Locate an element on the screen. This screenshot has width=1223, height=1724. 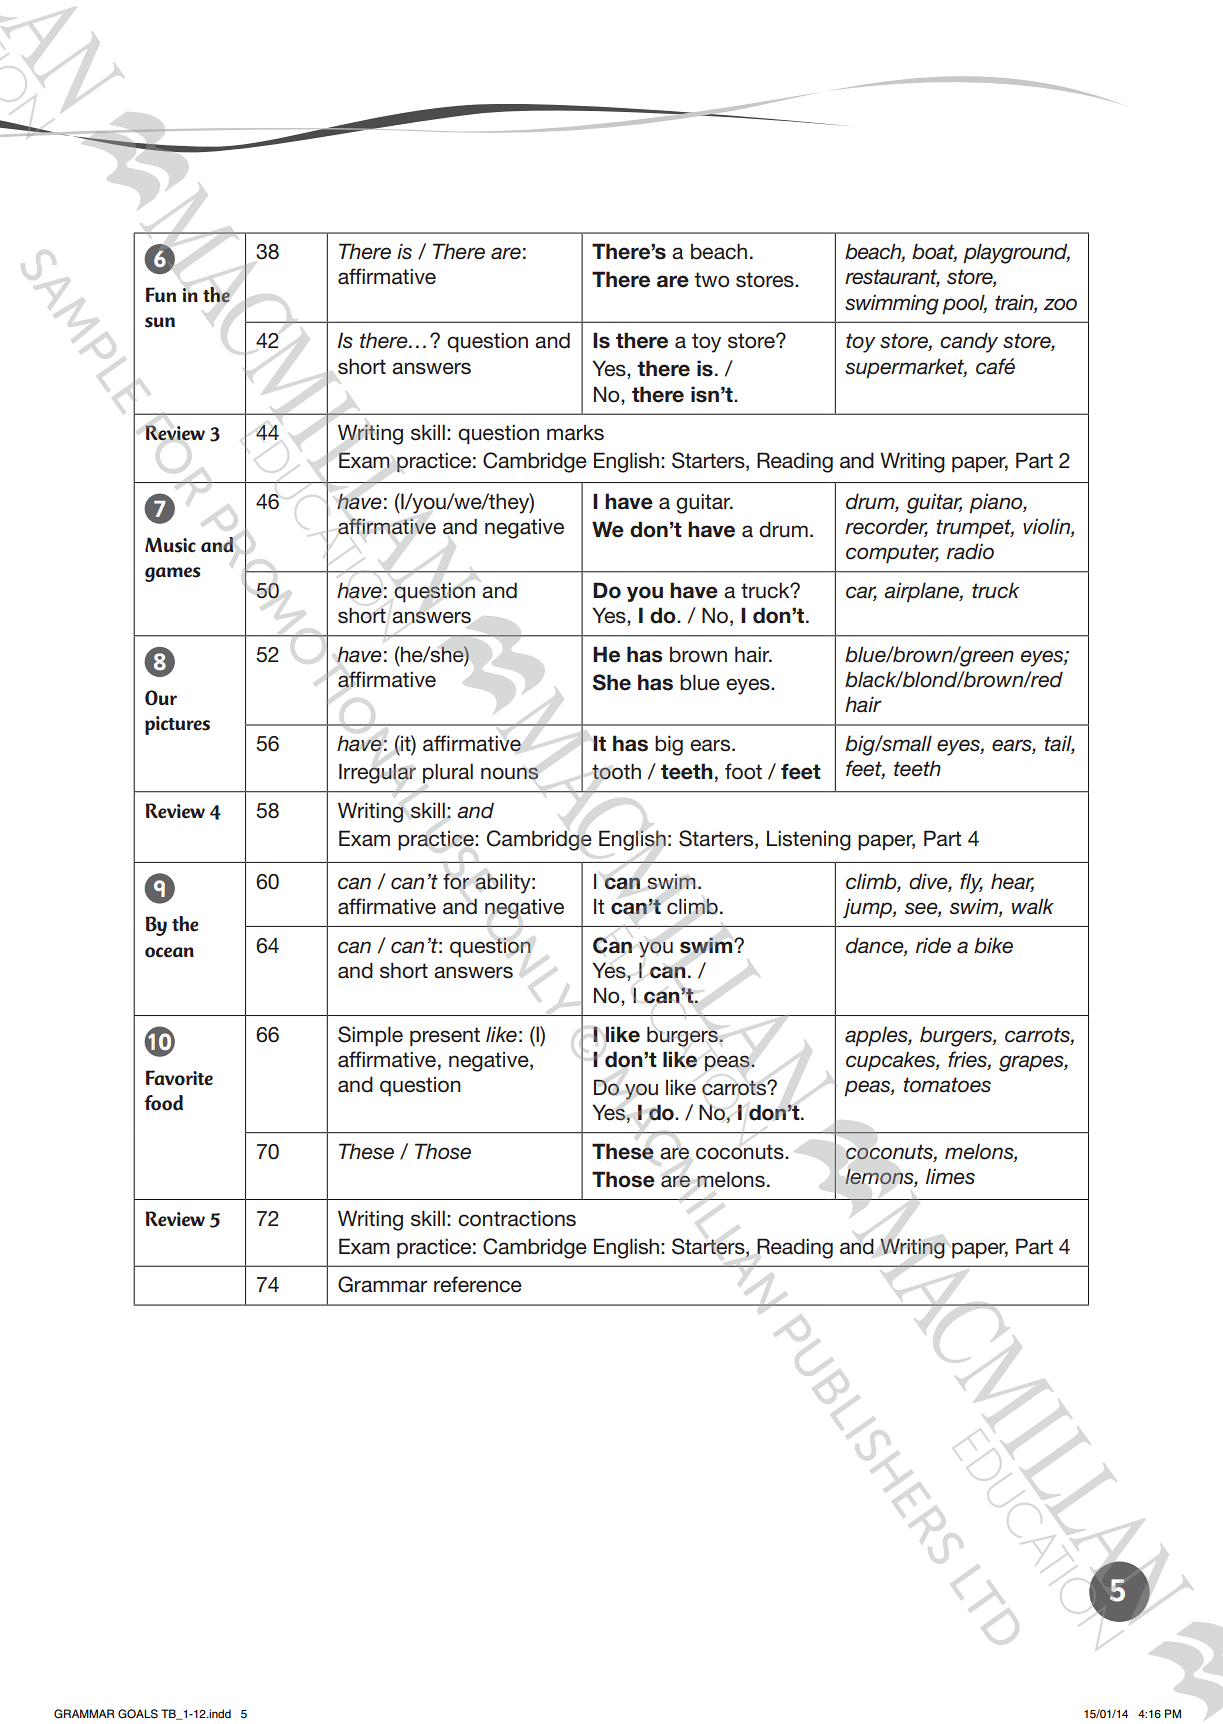
sun is located at coordinates (160, 322).
